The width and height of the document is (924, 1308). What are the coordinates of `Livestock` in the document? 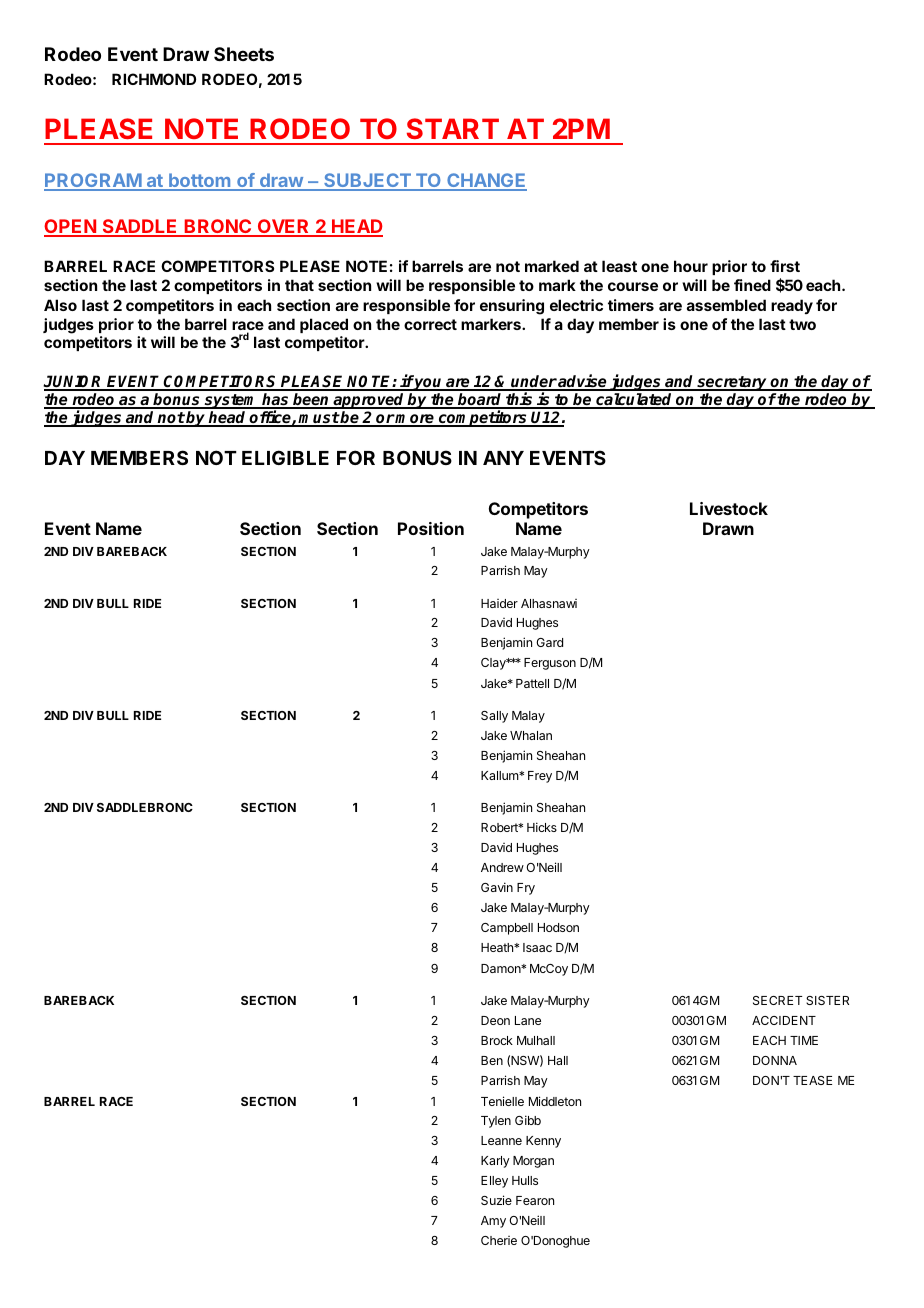 It's located at (729, 508).
